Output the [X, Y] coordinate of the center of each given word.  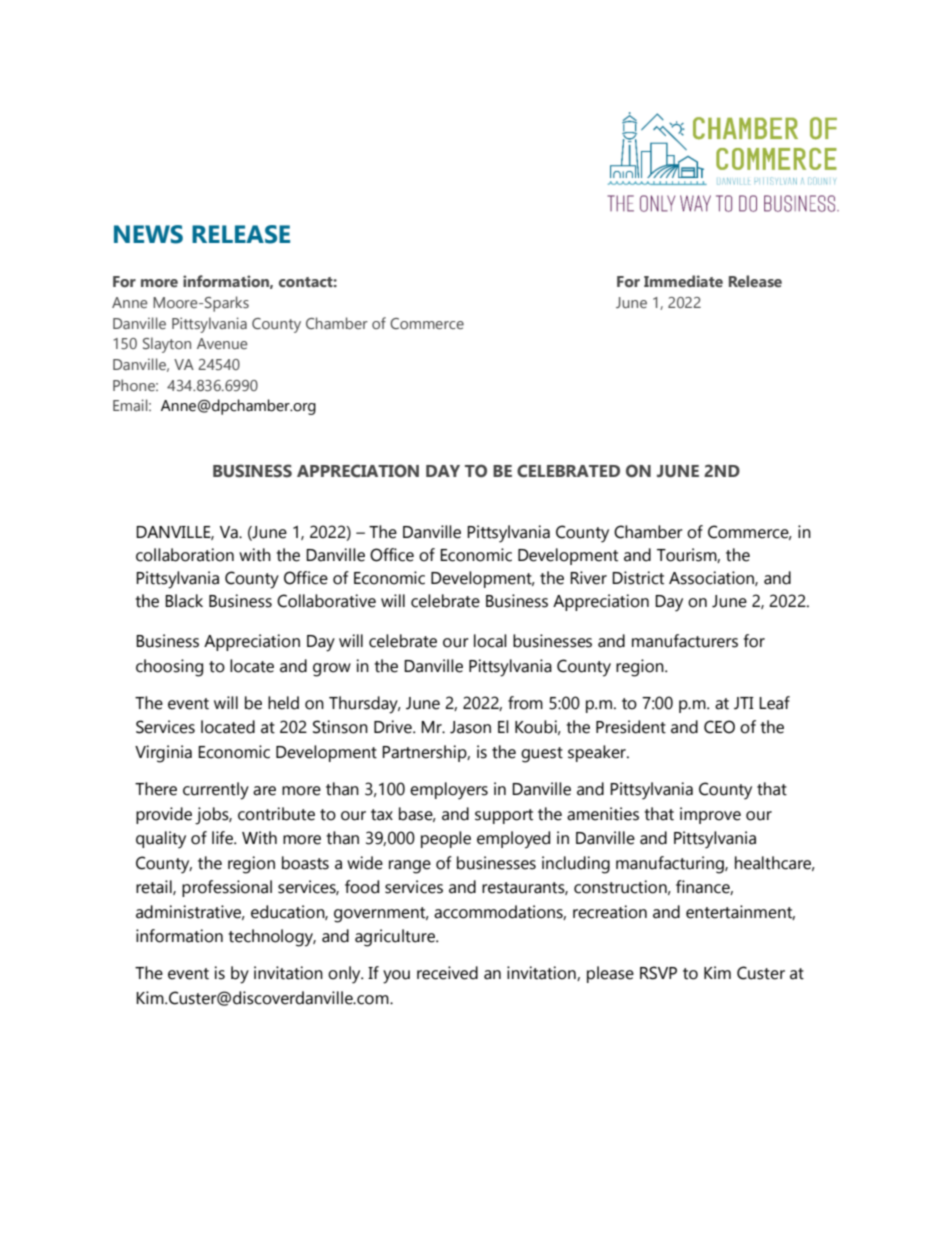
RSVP [658, 973]
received [447, 973]
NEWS [148, 234]
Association [712, 578]
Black [184, 601]
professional [227, 888]
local [490, 641]
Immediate [683, 281]
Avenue [222, 343]
